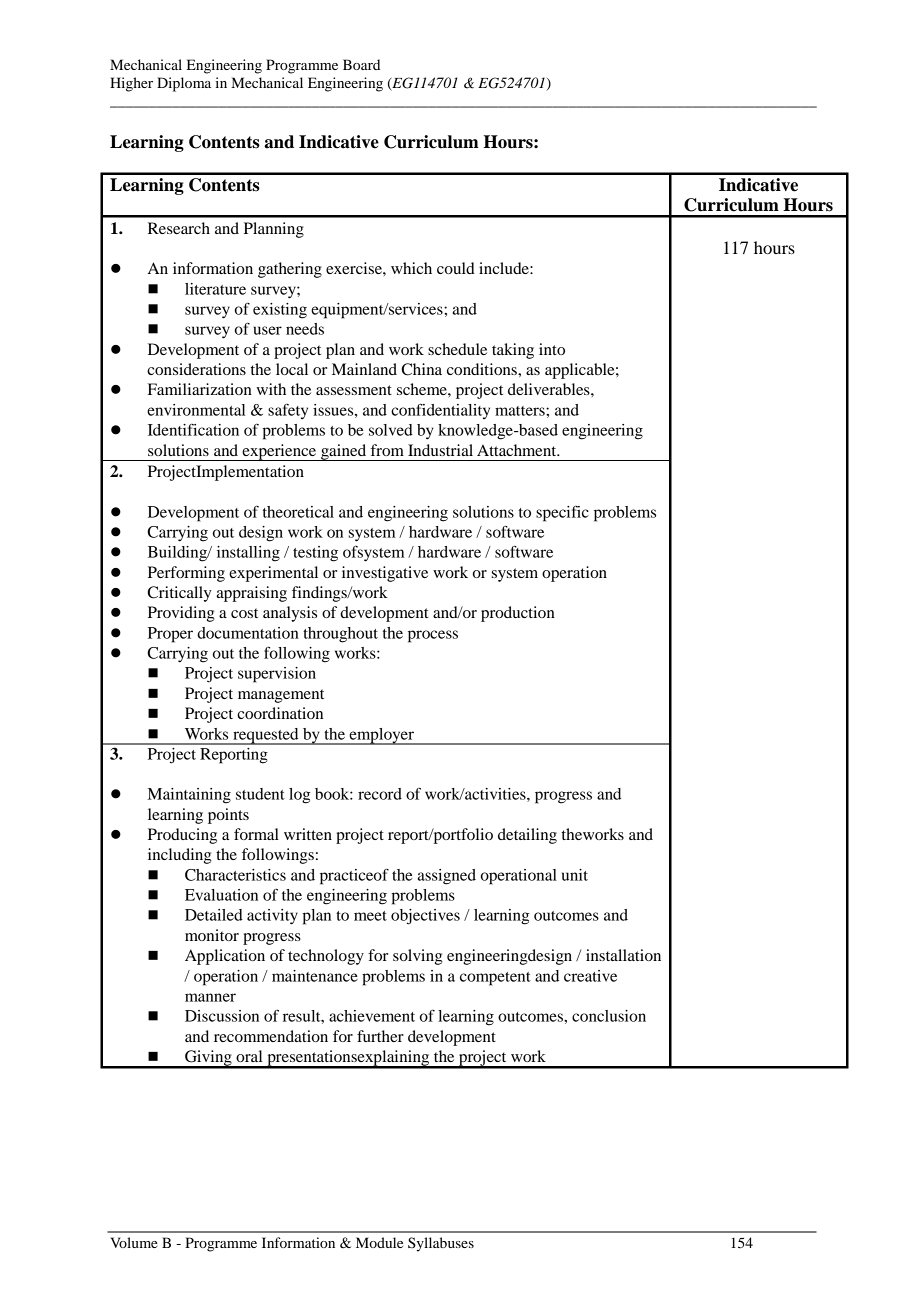  Describe the element at coordinates (340, 635) in the screenshot. I see `throughout` at that location.
